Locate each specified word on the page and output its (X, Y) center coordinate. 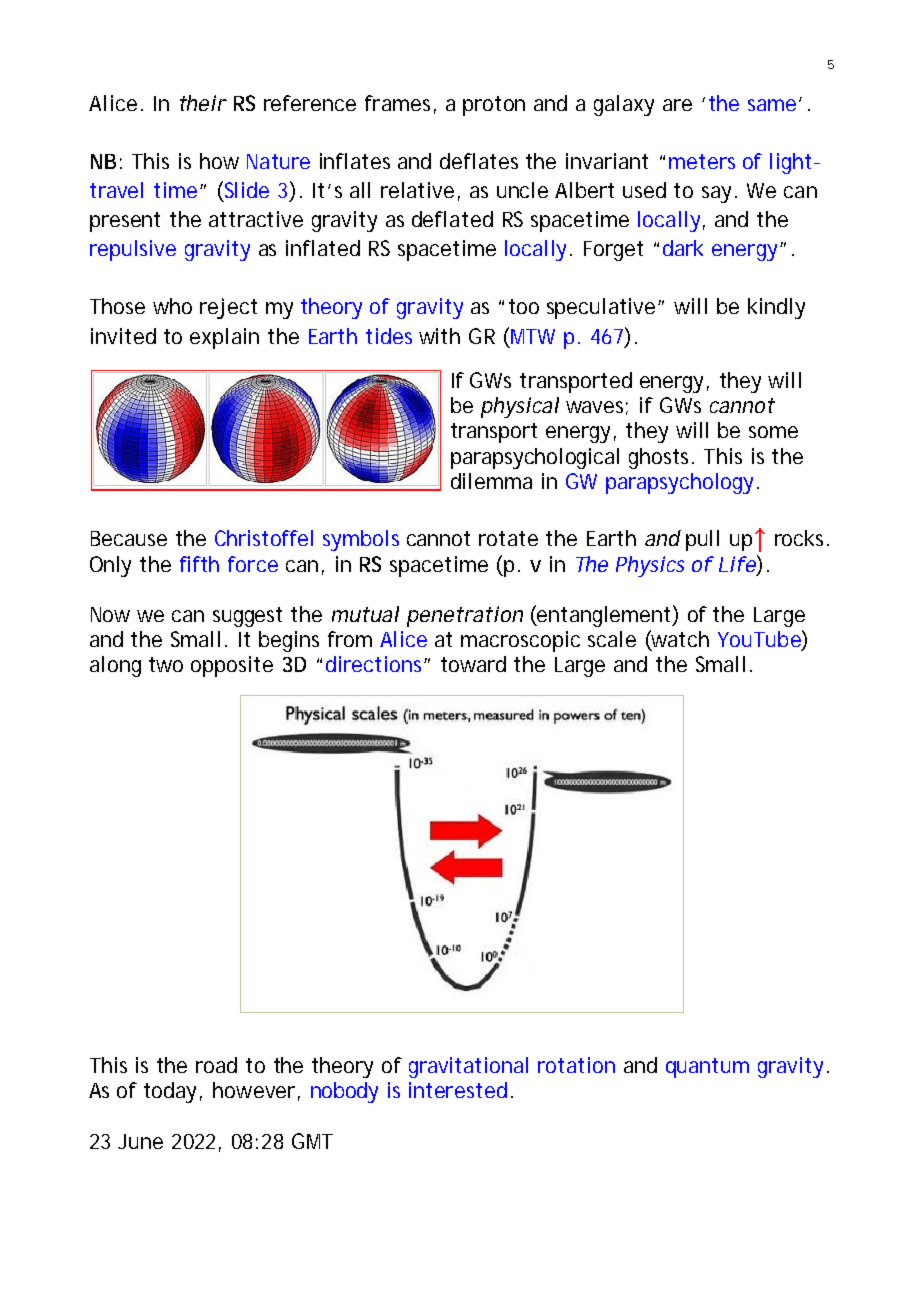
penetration (465, 616)
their (203, 103)
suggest (247, 617)
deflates (479, 161)
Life (738, 563)
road (216, 1065)
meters (702, 161)
